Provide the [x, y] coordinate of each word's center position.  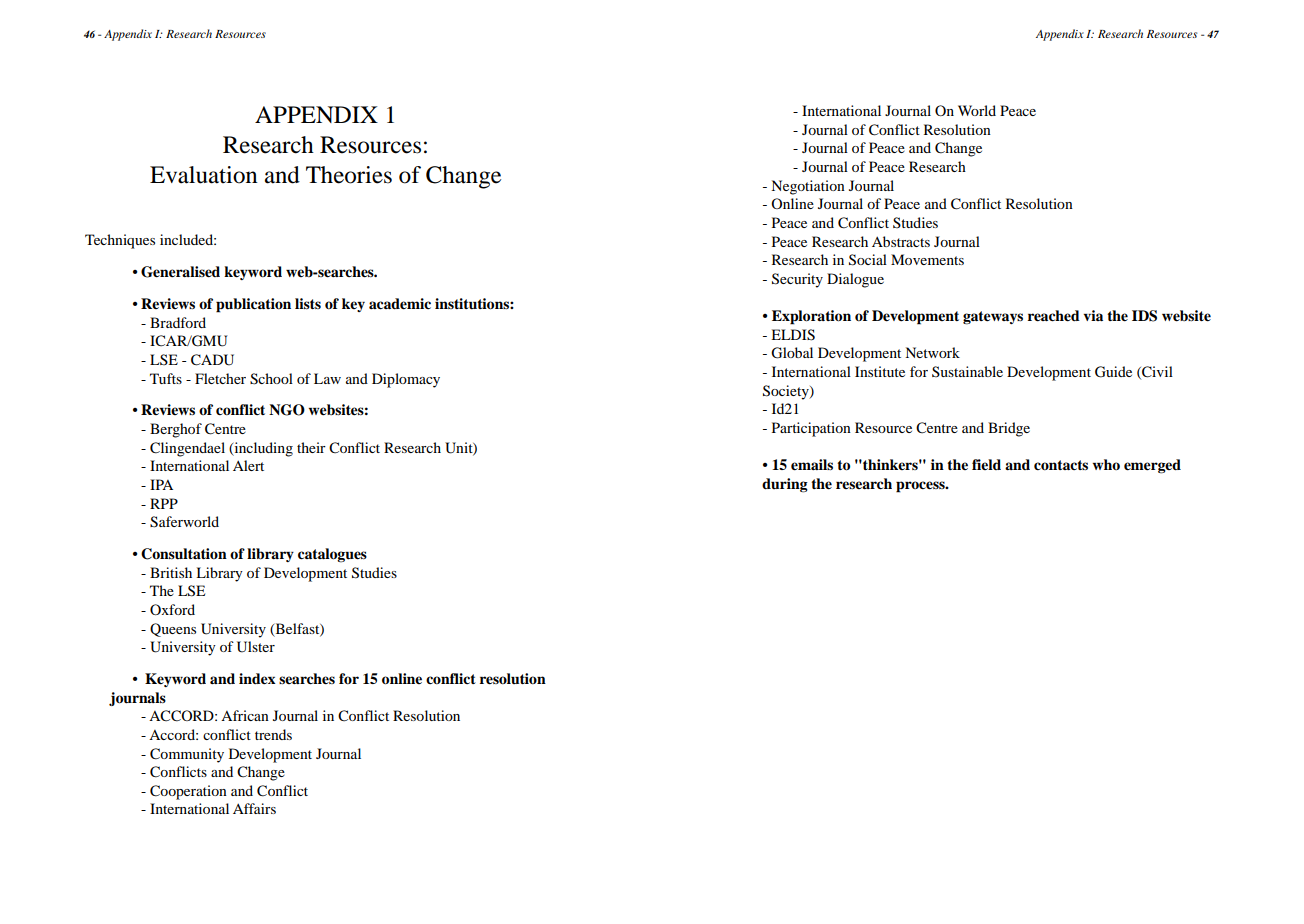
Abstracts [901, 241]
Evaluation [204, 175]
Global [792, 353]
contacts [1061, 465]
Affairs [254, 808]
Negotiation [808, 187]
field [986, 464]
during [785, 485]
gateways [993, 318]
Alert [248, 465]
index [257, 679]
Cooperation [188, 792]
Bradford [178, 322]
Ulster [256, 647]
